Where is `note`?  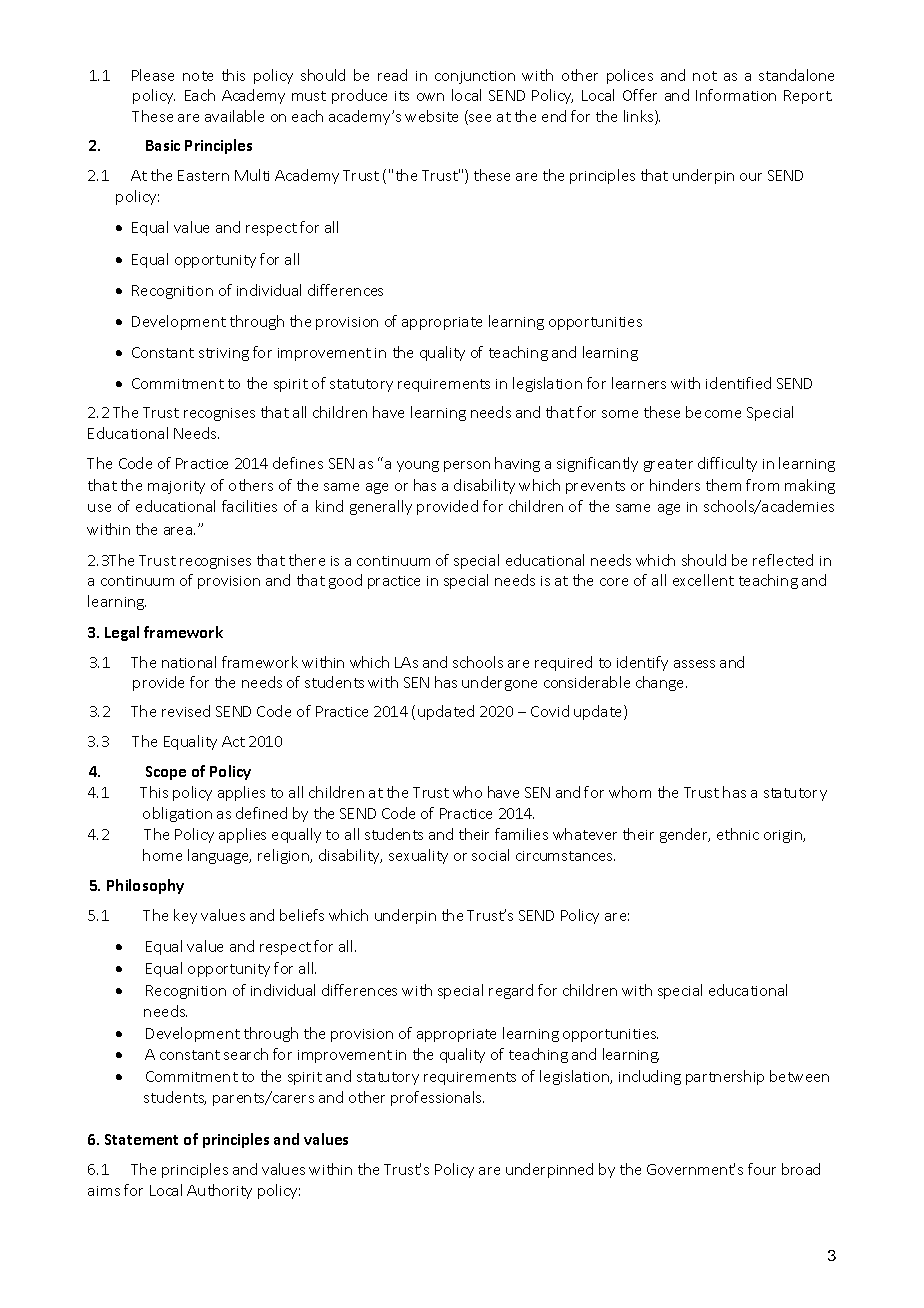
note is located at coordinates (198, 76).
